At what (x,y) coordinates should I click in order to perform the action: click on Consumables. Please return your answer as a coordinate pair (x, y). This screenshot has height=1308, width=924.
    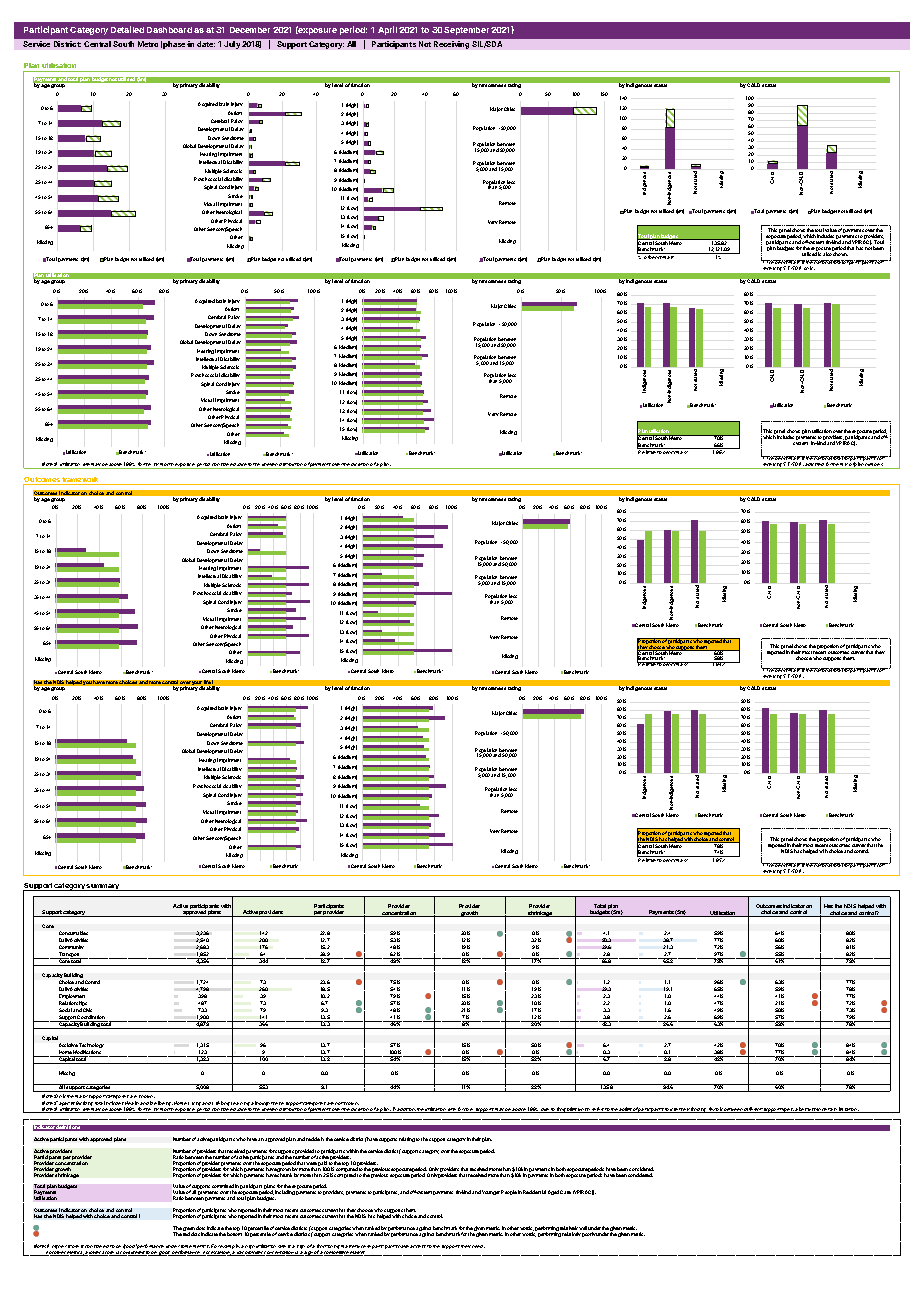
    Looking at the image, I should click on (73, 933).
